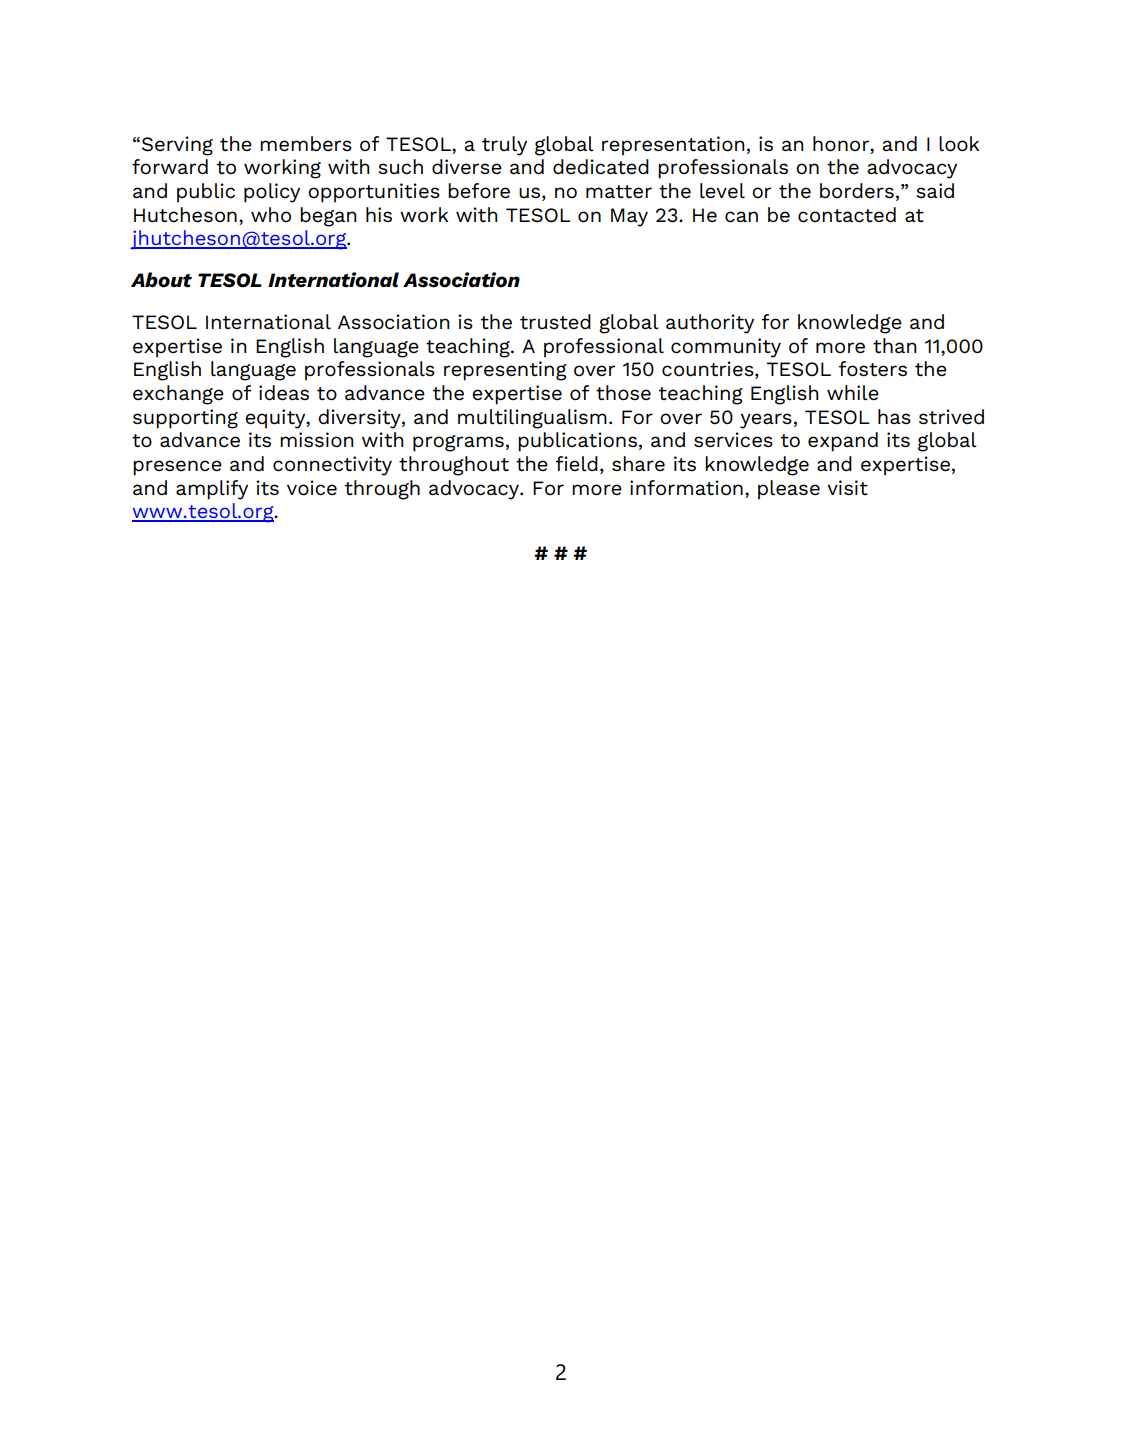 The height and width of the page is (1451, 1122). Describe the element at coordinates (161, 280) in the page. I see `About` at that location.
